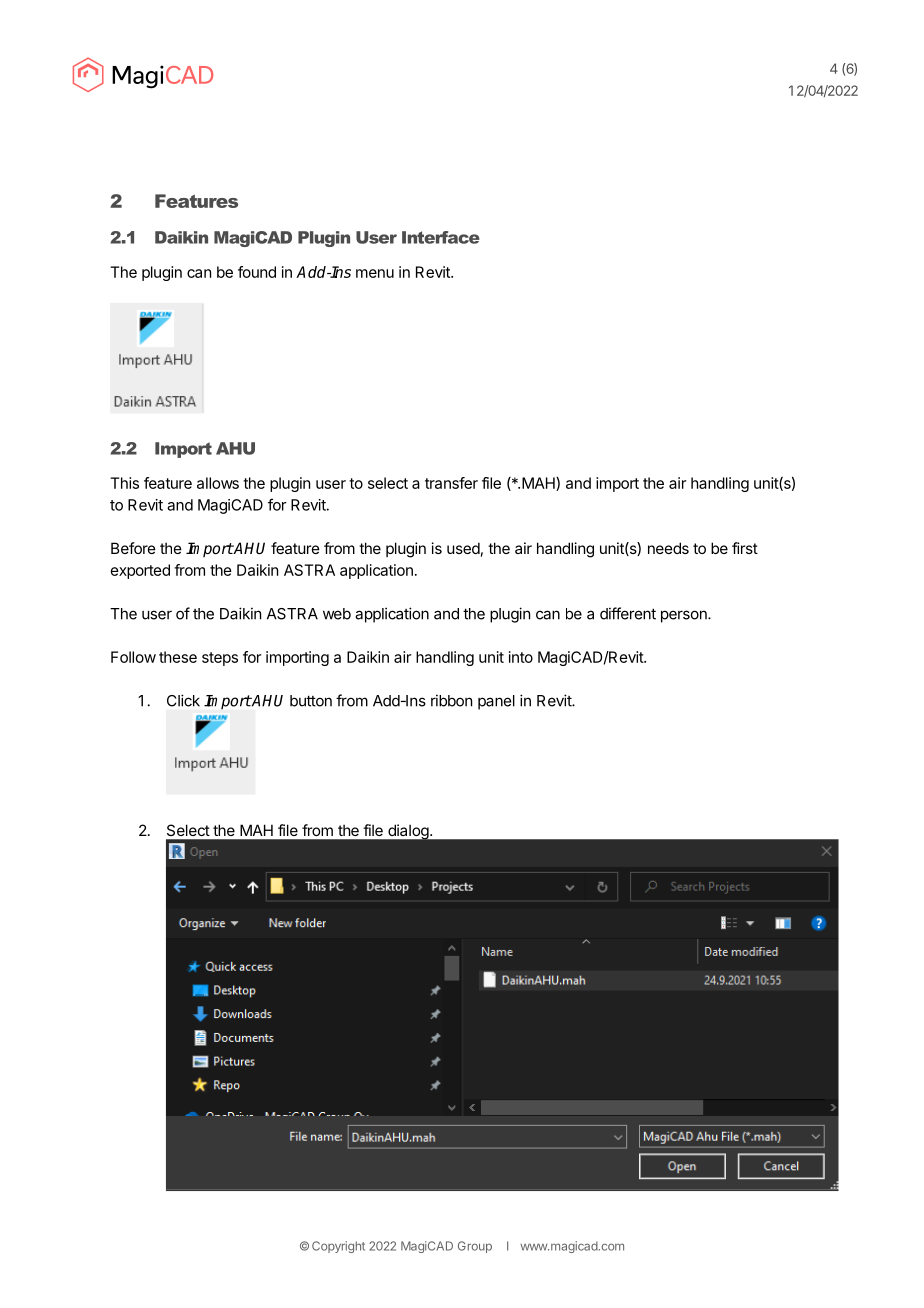  Describe the element at coordinates (375, 273) in the image. I see `menu` at that location.
